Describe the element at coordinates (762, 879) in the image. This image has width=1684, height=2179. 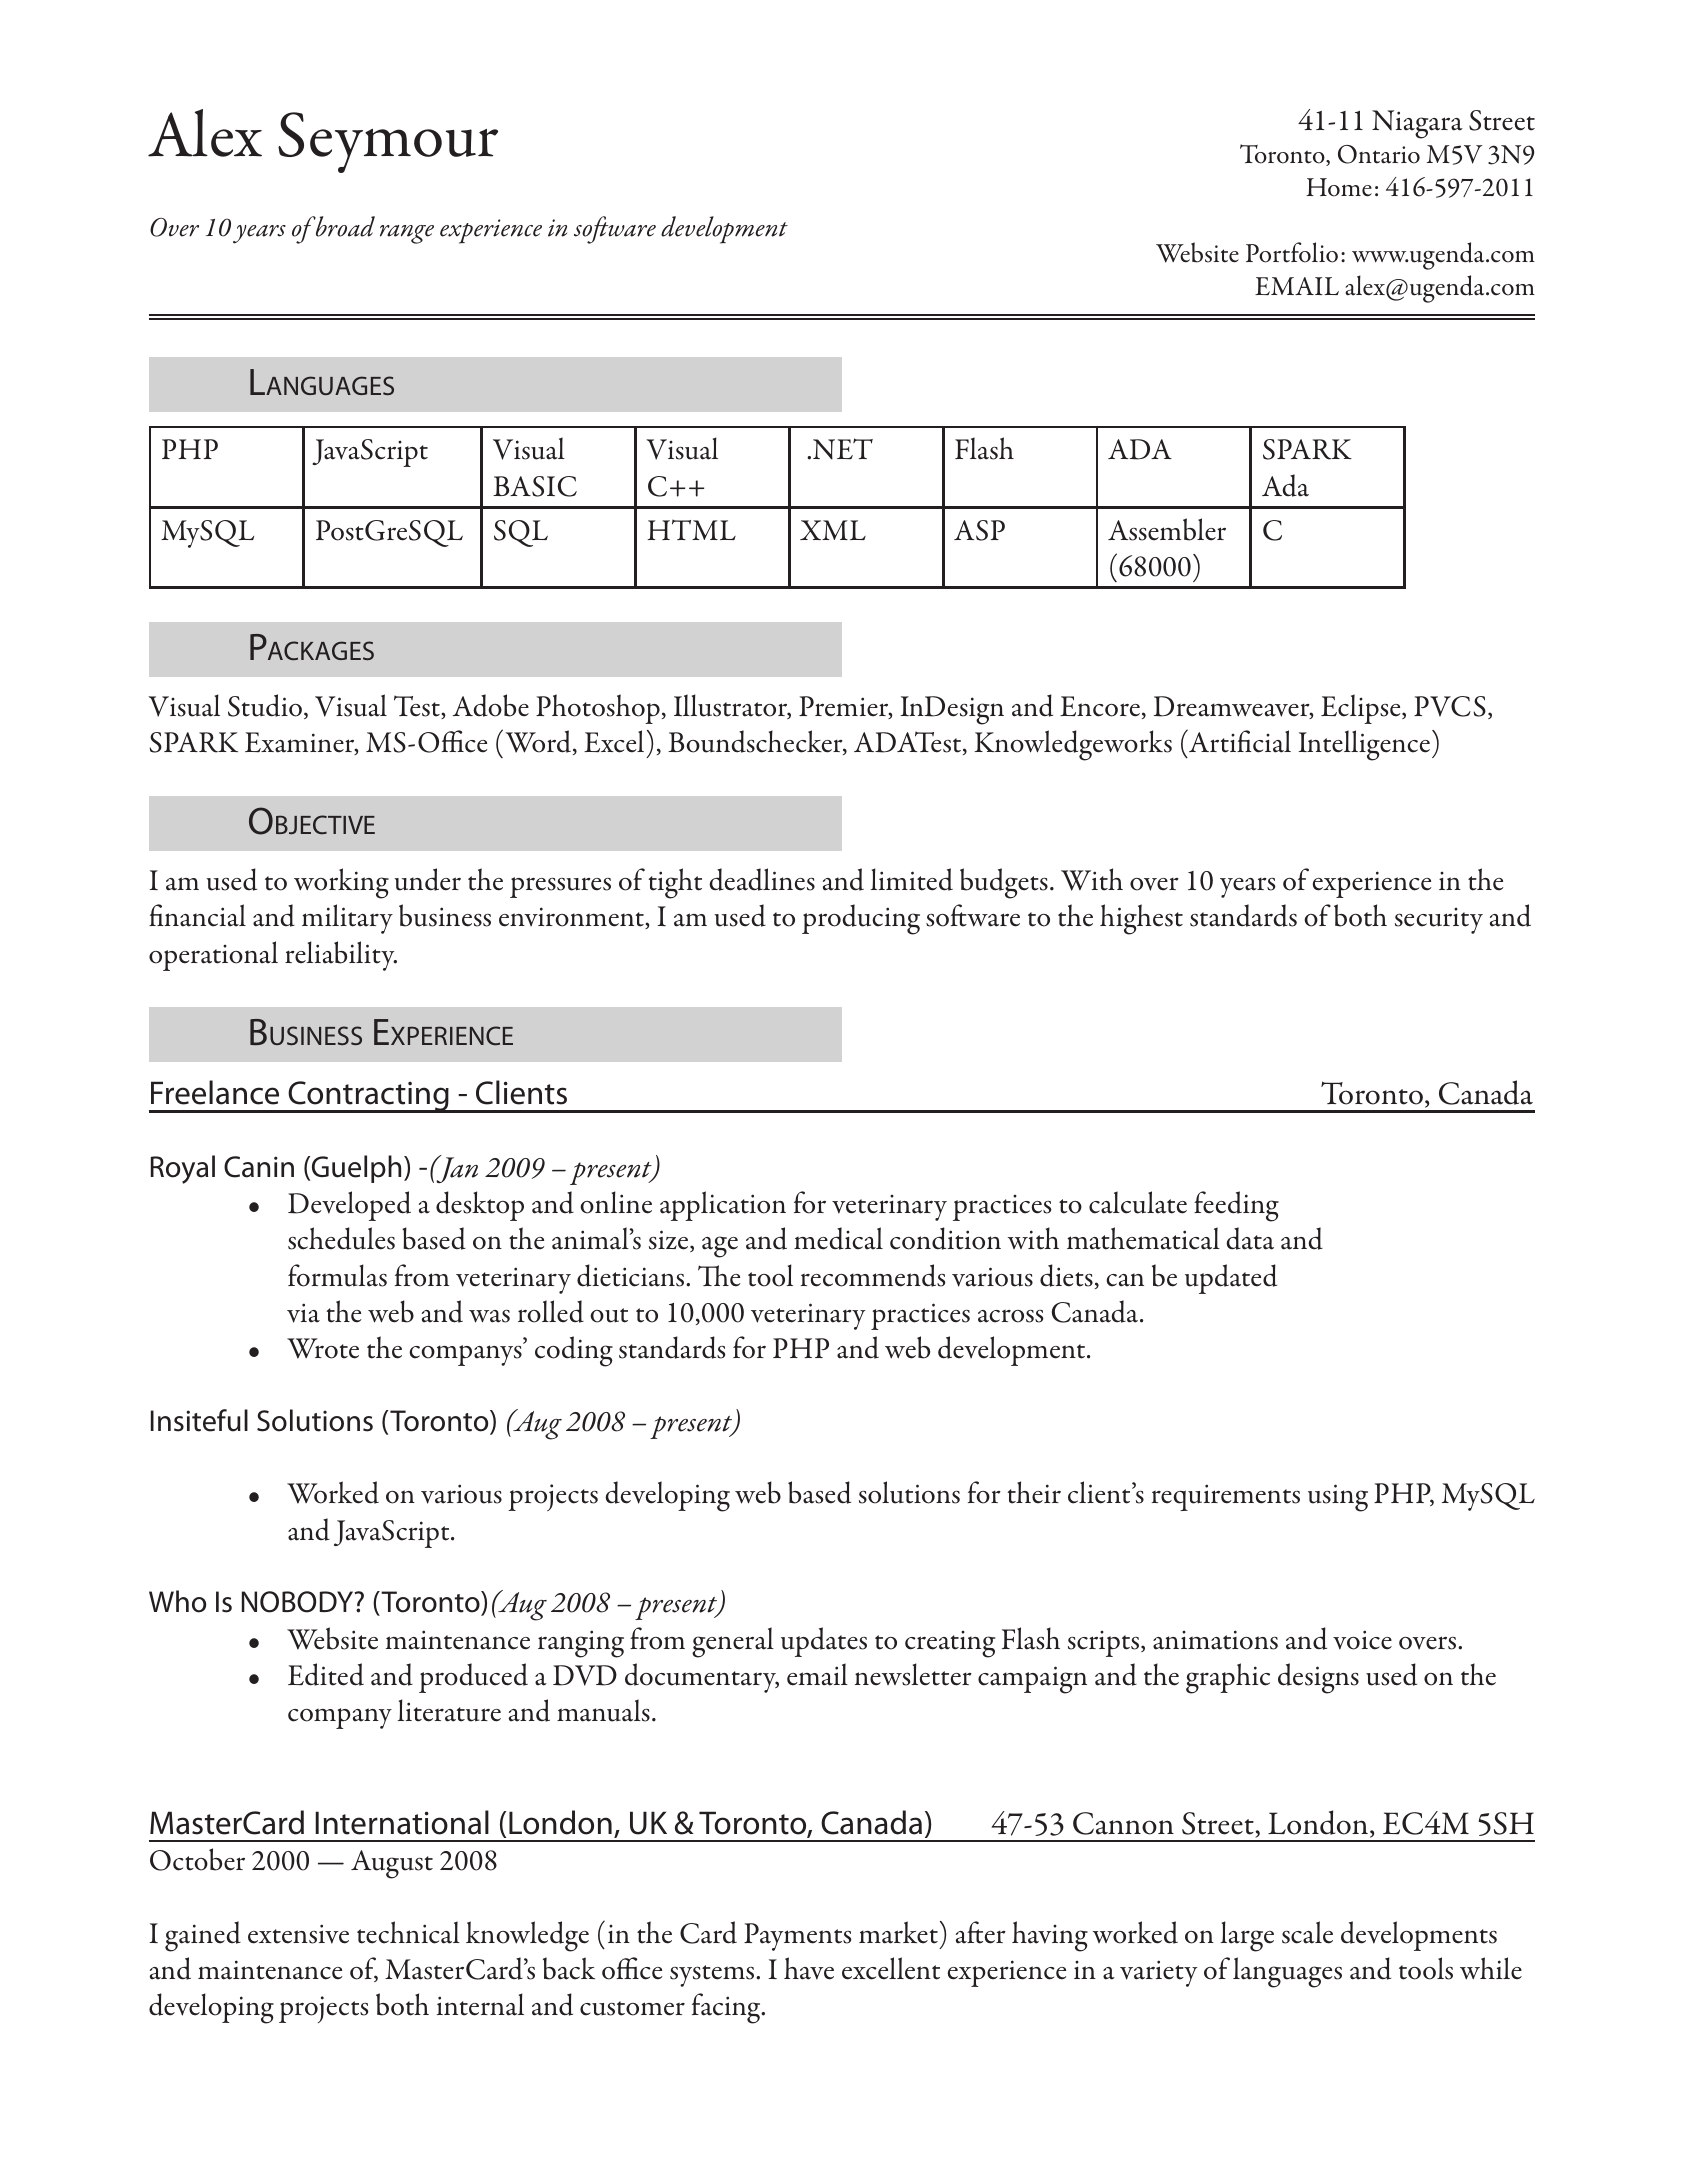
I see `deadlines` at that location.
